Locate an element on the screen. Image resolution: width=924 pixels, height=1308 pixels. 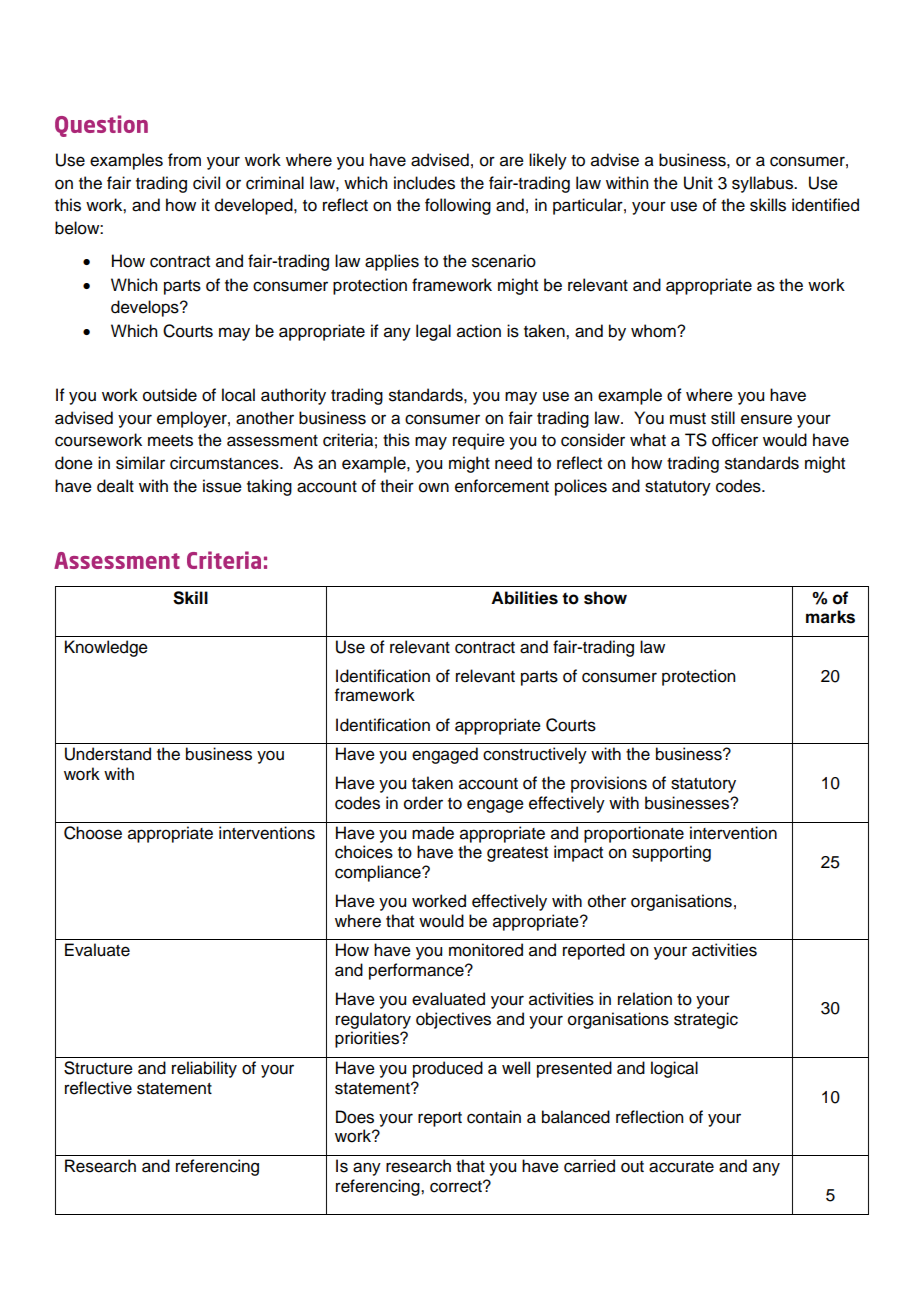
reliability is located at coordinates (204, 1069).
